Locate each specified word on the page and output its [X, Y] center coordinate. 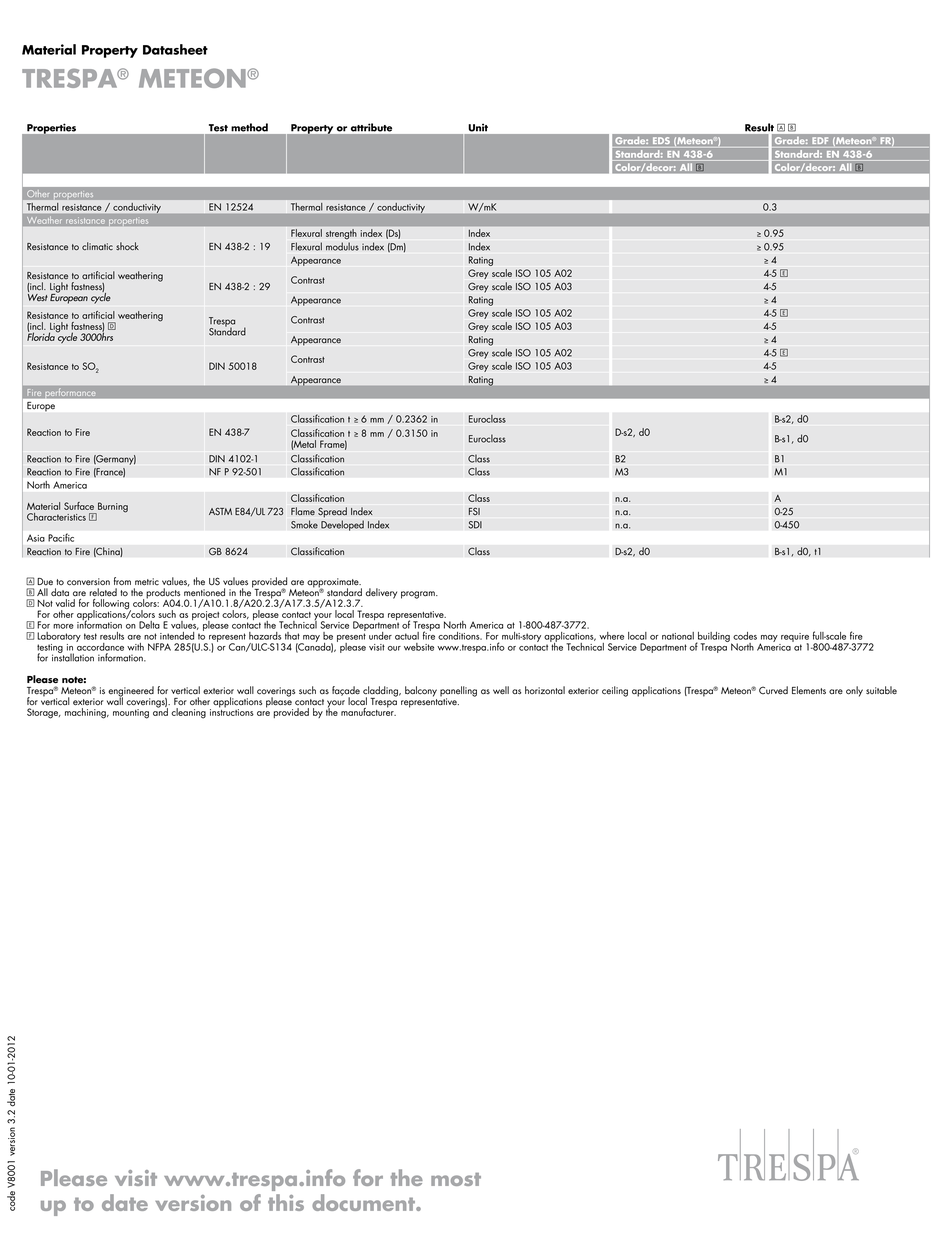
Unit [478, 128]
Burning [112, 508]
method [250, 127]
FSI [474, 511]
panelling [458, 692]
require [795, 638]
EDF [820, 141]
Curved [773, 690]
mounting [131, 714]
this [286, 1202]
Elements [809, 690]
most [456, 1179]
